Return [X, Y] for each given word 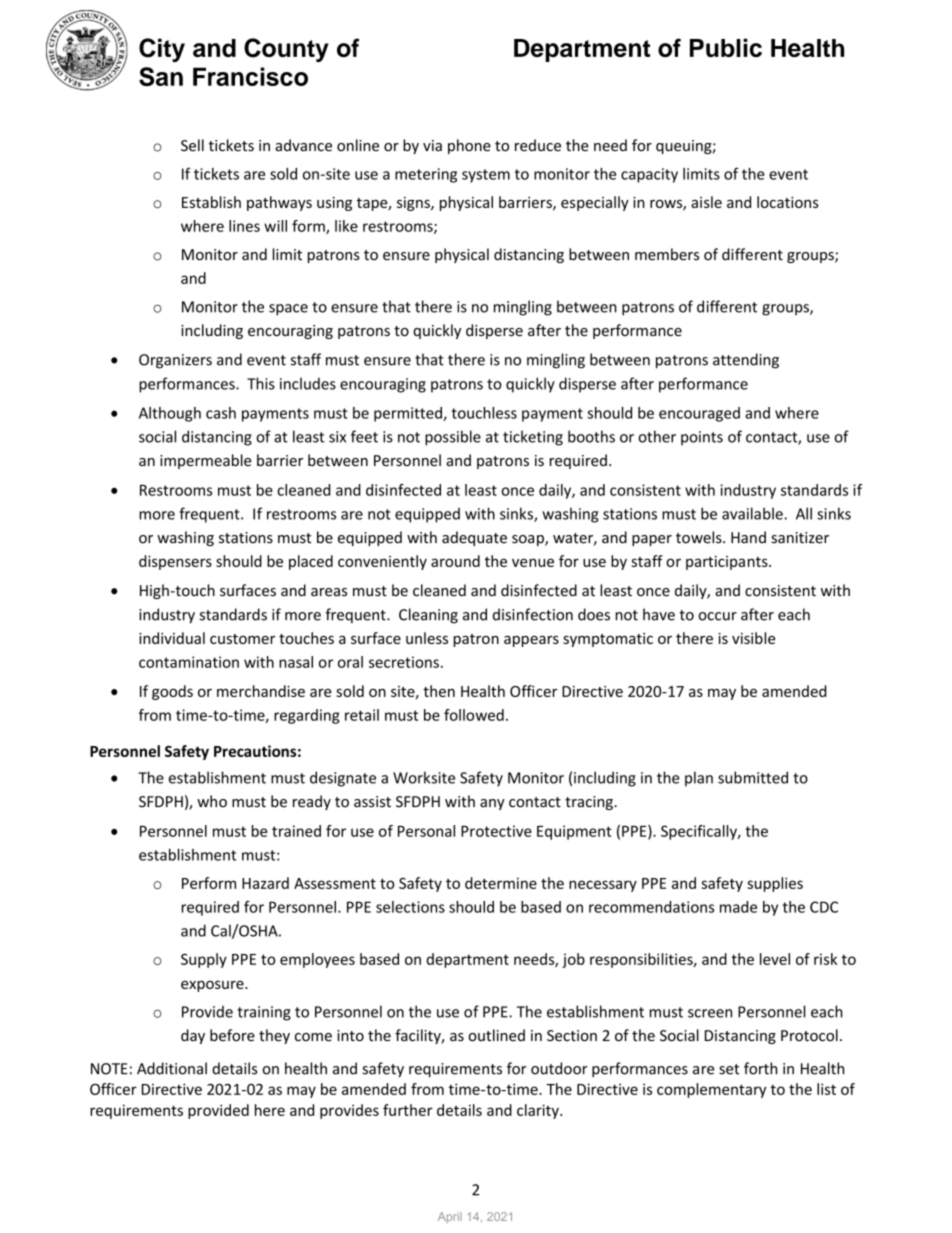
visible [753, 638]
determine [501, 883]
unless [427, 638]
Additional [172, 1068]
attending [746, 361]
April [450, 1217]
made [738, 907]
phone [469, 146]
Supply [204, 960]
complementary [711, 1090]
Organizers [175, 361]
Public [726, 47]
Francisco [250, 76]
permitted [409, 414]
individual [172, 638]
